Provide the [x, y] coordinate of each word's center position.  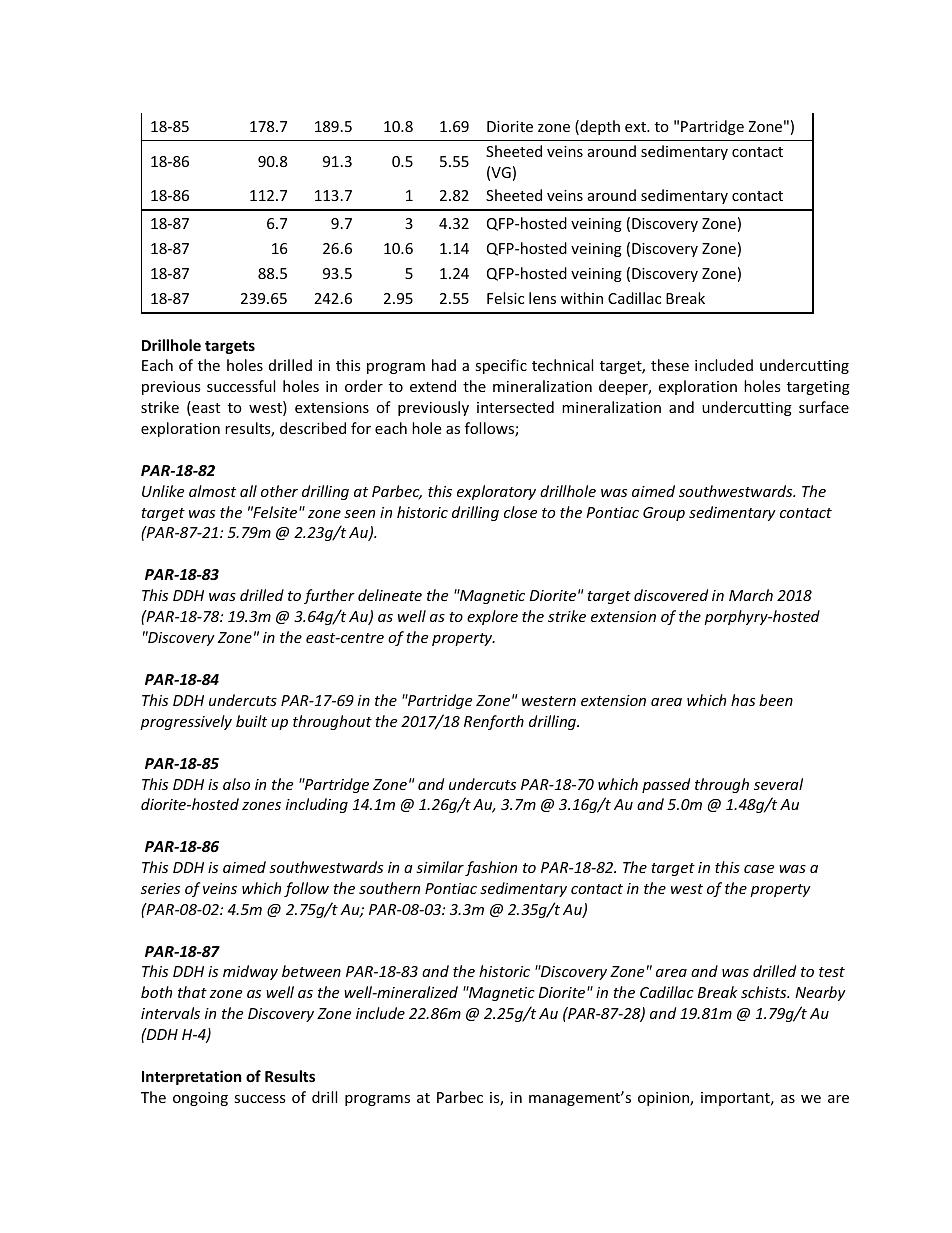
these [670, 365]
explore [492, 617]
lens [542, 298]
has [743, 700]
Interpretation [192, 1077]
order [364, 386]
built [251, 721]
